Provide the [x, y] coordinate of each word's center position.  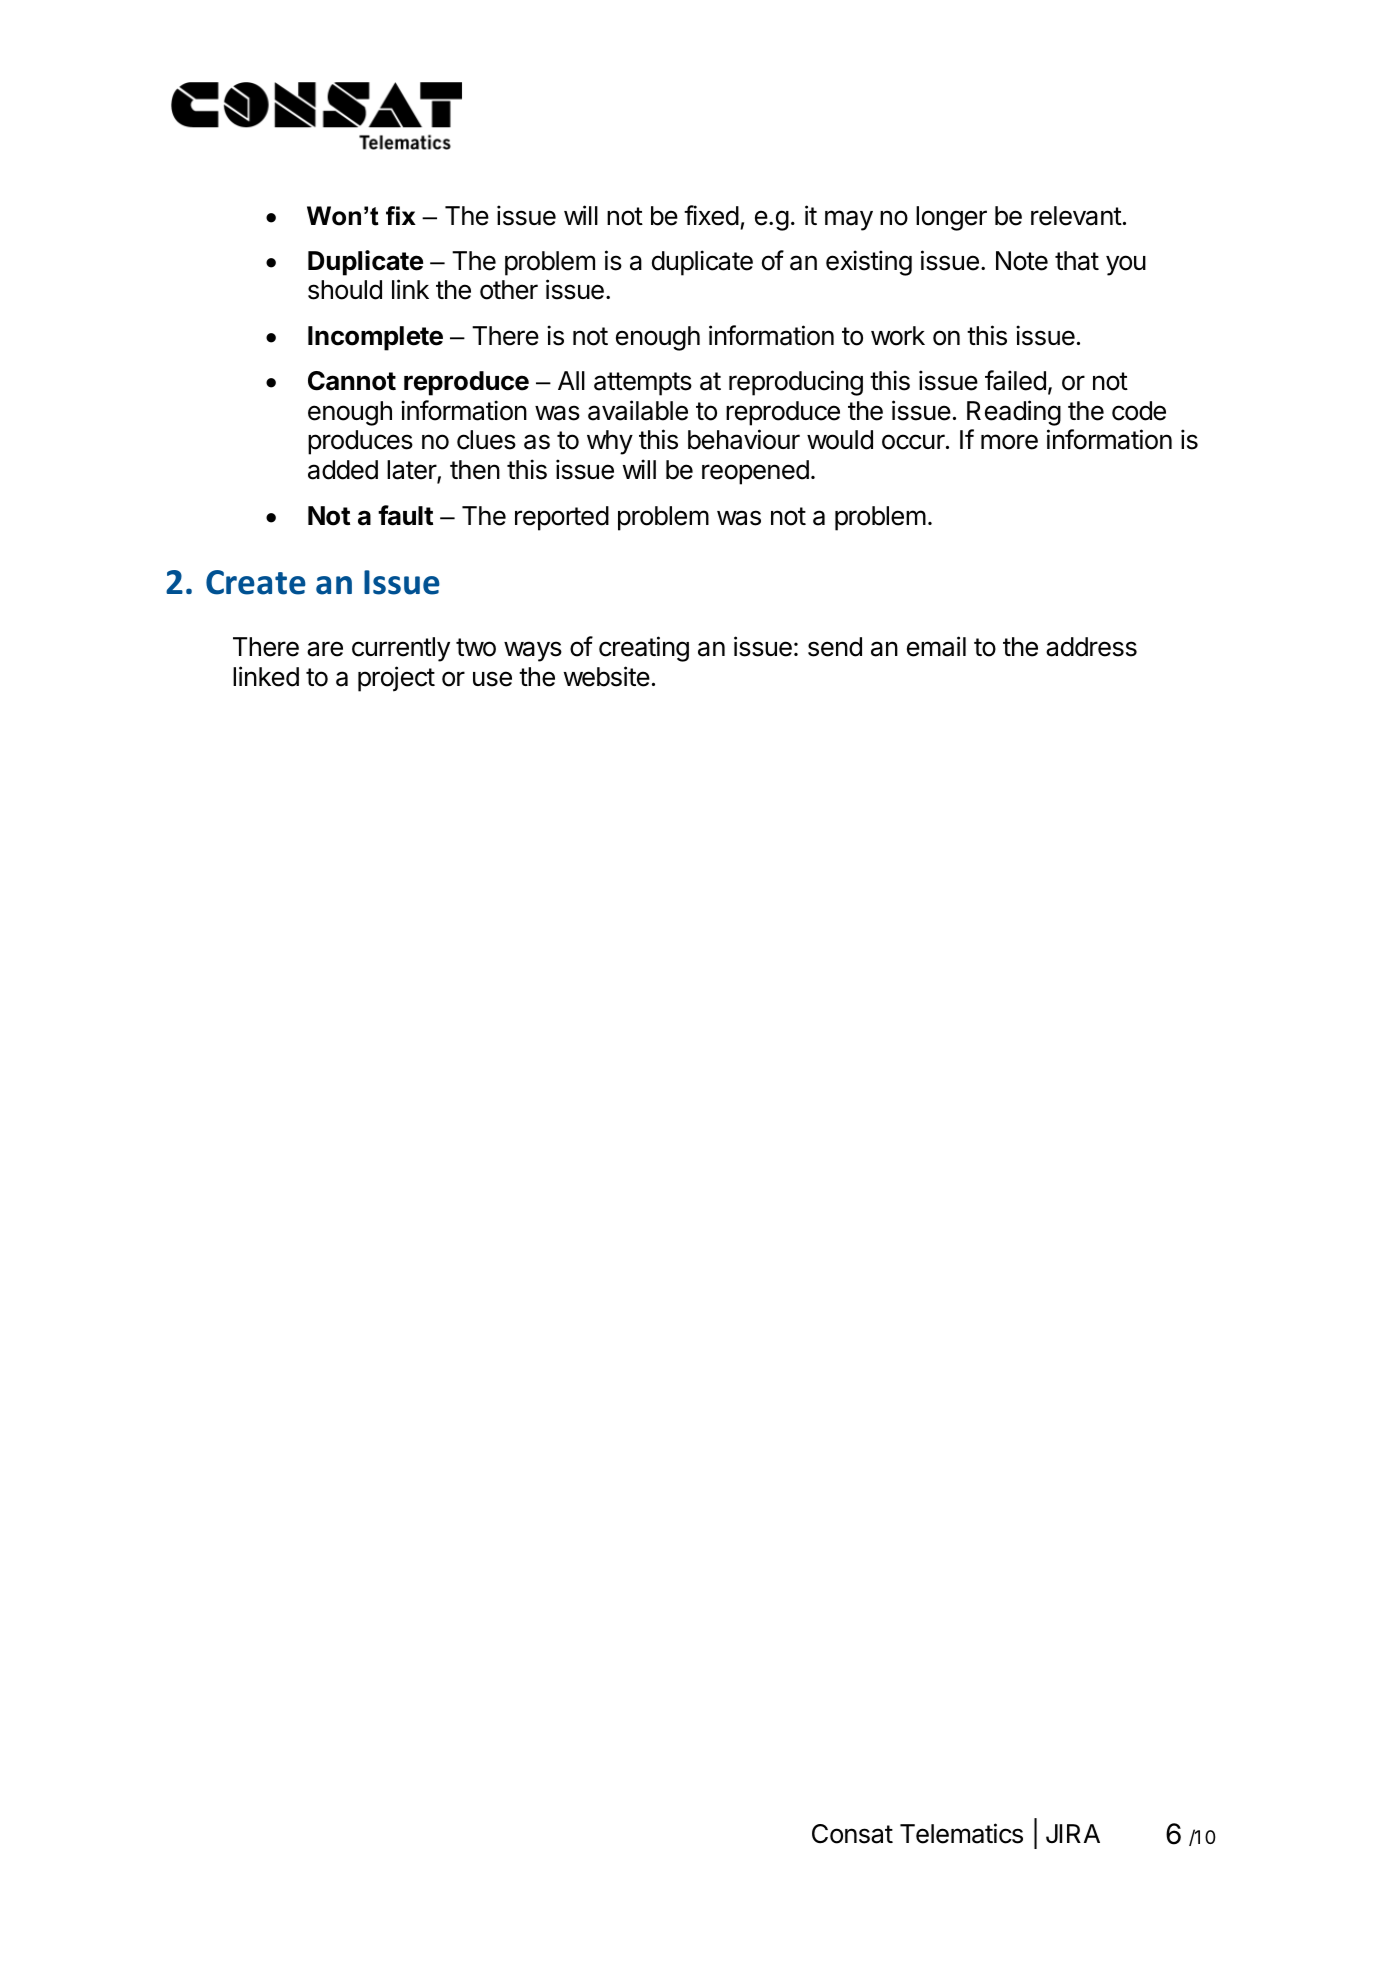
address [1091, 647]
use [492, 679]
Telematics [961, 1833]
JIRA [1073, 1833]
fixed [711, 215]
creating [644, 649]
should [345, 290]
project [396, 679]
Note [1022, 261]
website [607, 676]
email [936, 646]
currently [401, 649]
